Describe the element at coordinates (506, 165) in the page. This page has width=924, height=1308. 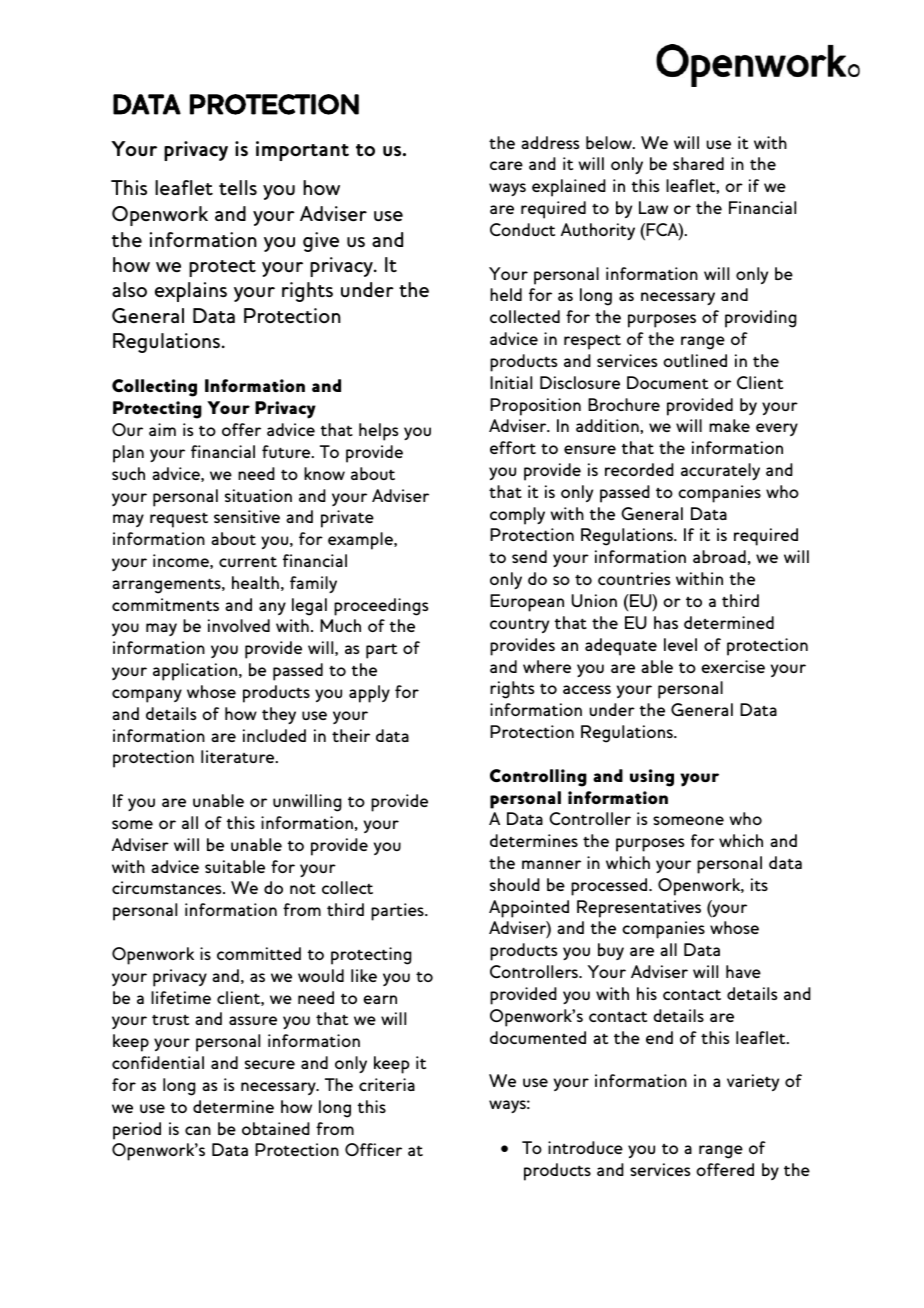
I see `care` at that location.
